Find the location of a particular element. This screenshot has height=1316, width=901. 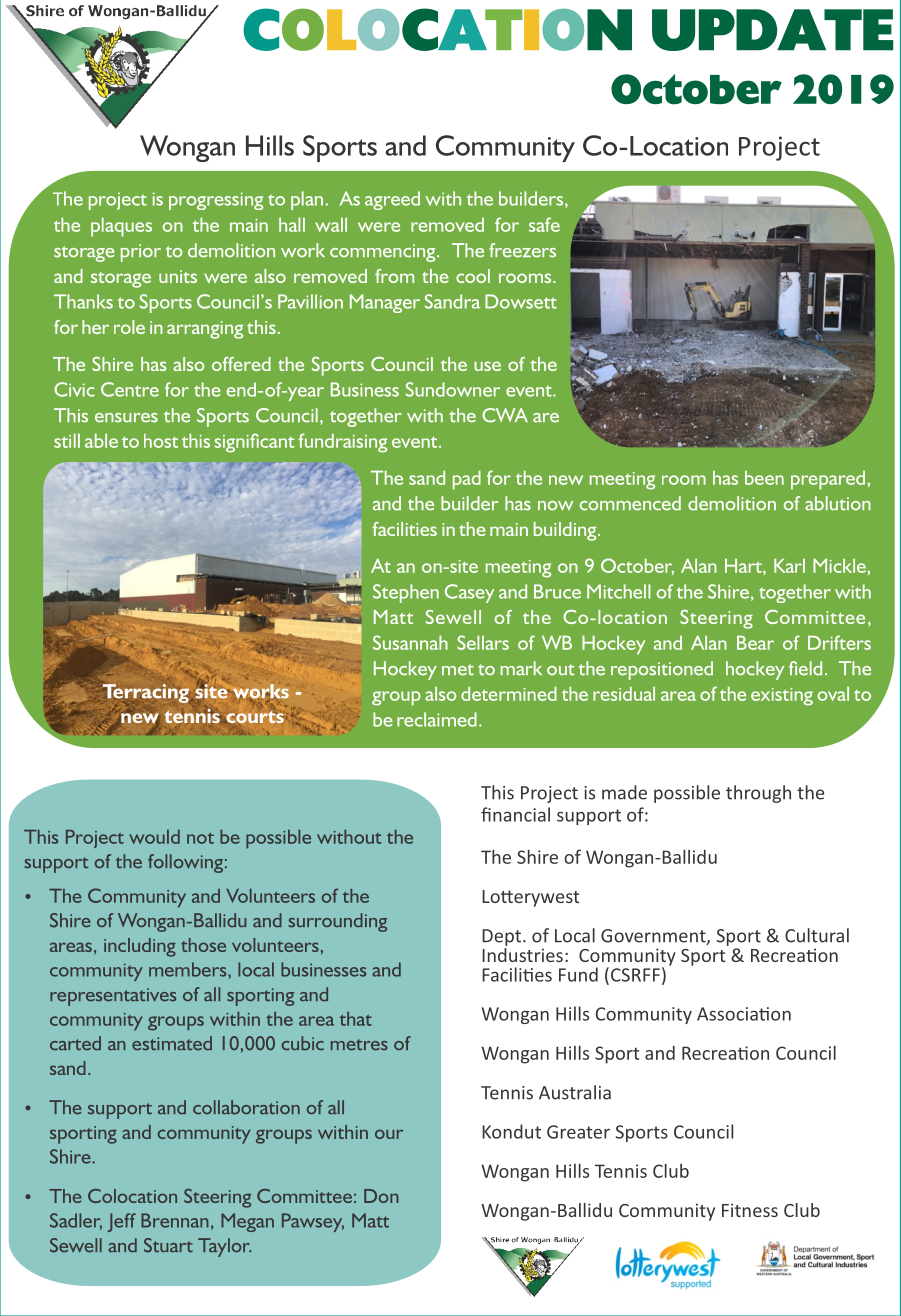

progressing is located at coordinates (216, 201).
